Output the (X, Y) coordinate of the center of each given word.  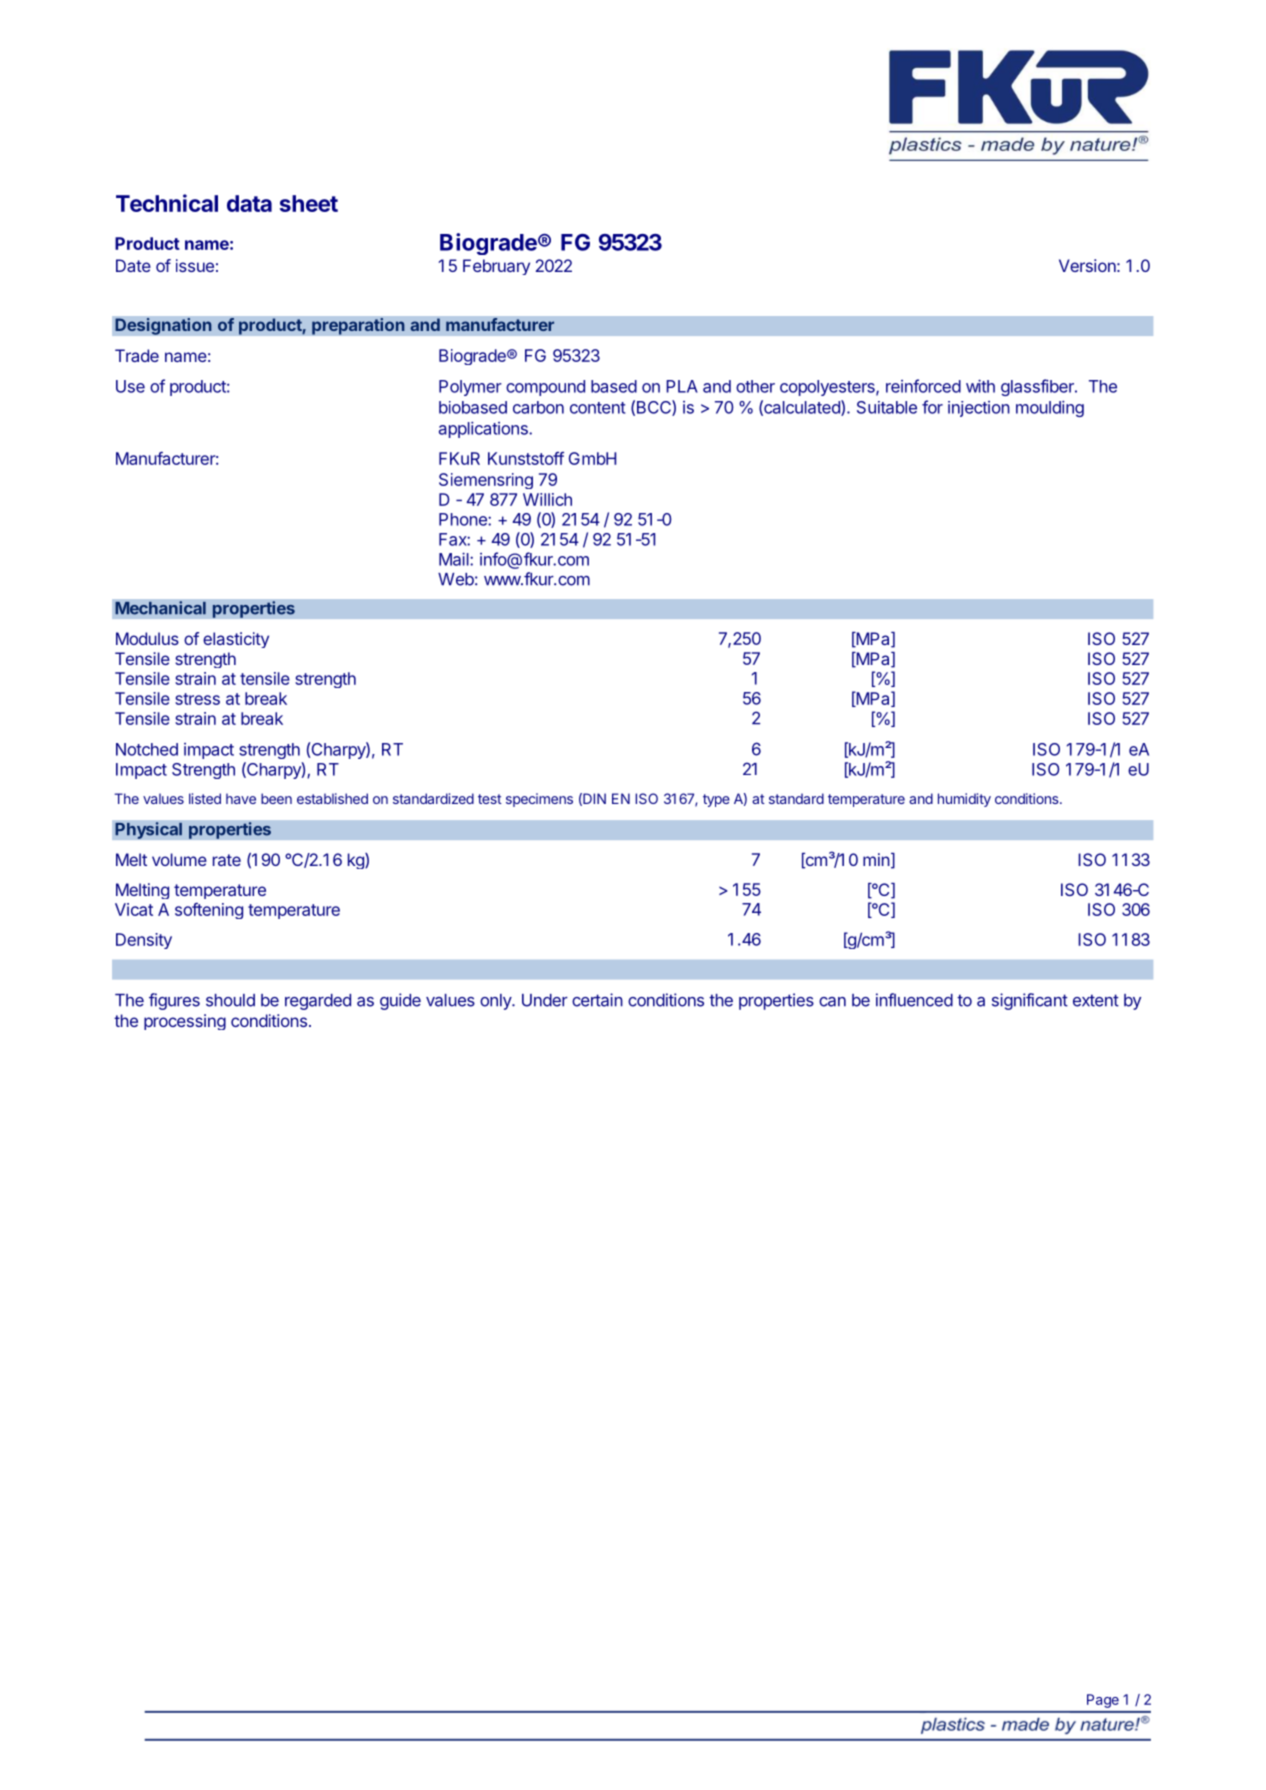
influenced (914, 1000)
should (230, 1000)
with (980, 386)
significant (1030, 1001)
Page (1103, 1701)
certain (597, 1000)
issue (195, 265)
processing (185, 1022)
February (496, 267)
